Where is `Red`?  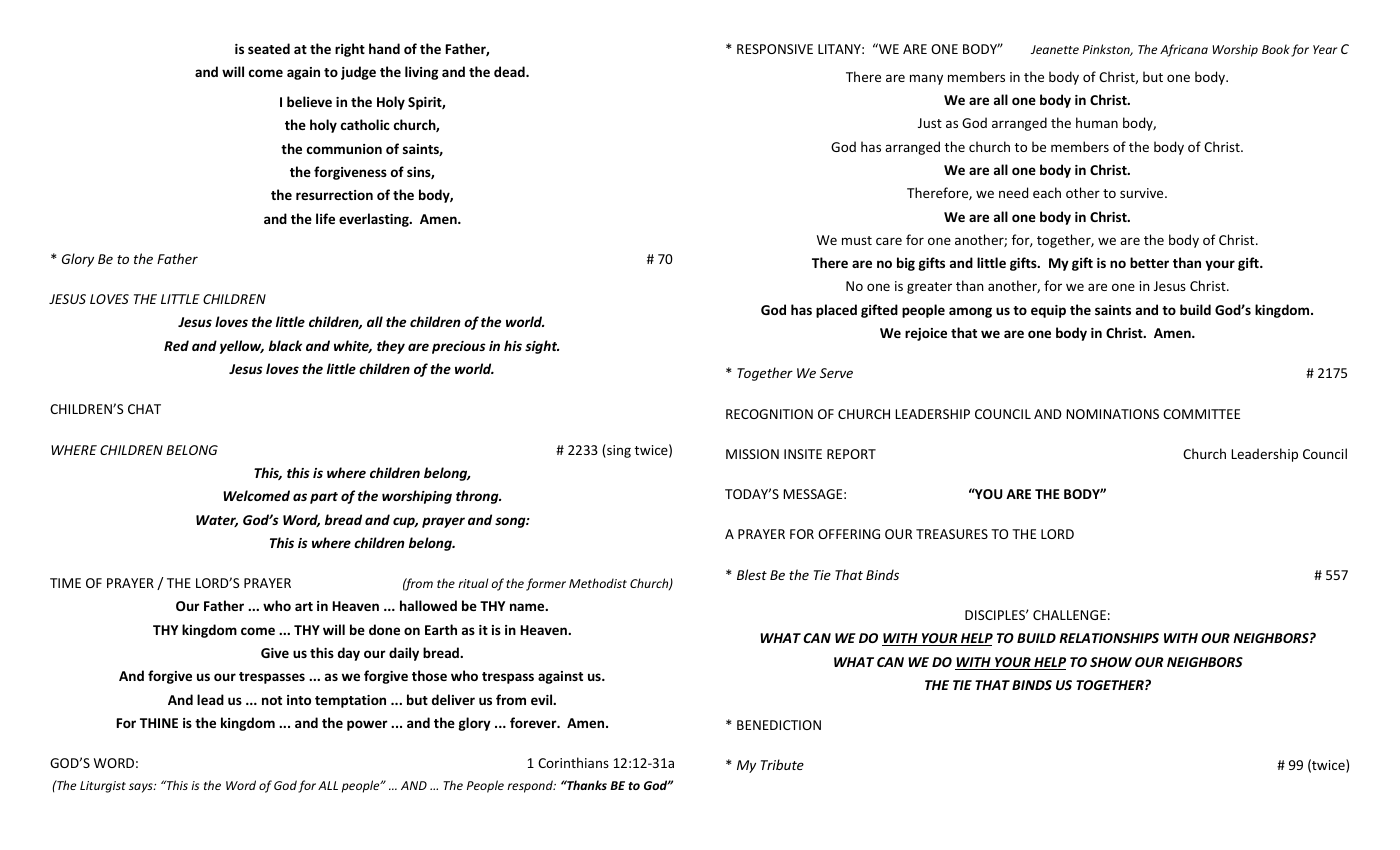
Red is located at coordinates (176, 345).
